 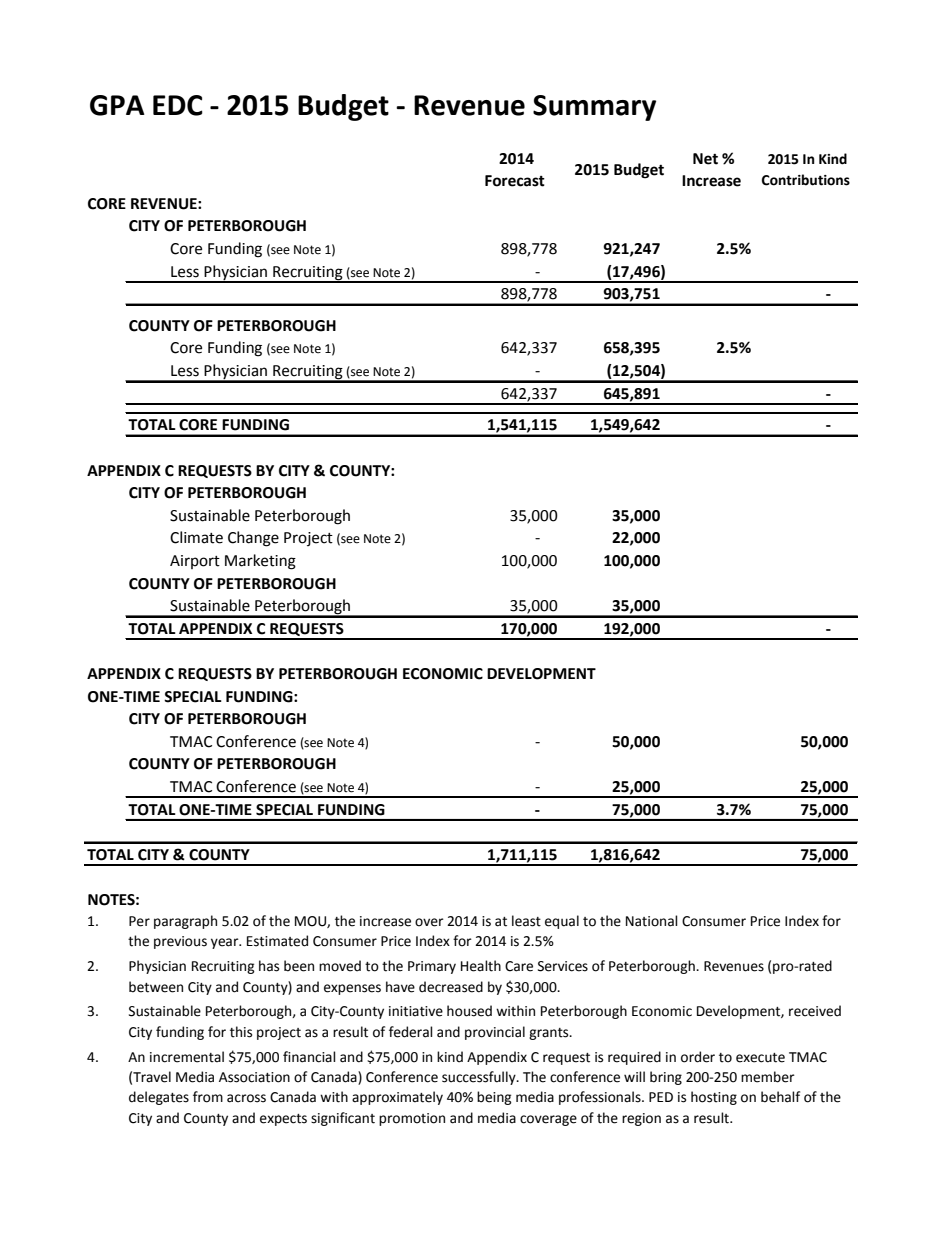 I want to click on EDC, so click(x=178, y=105).
